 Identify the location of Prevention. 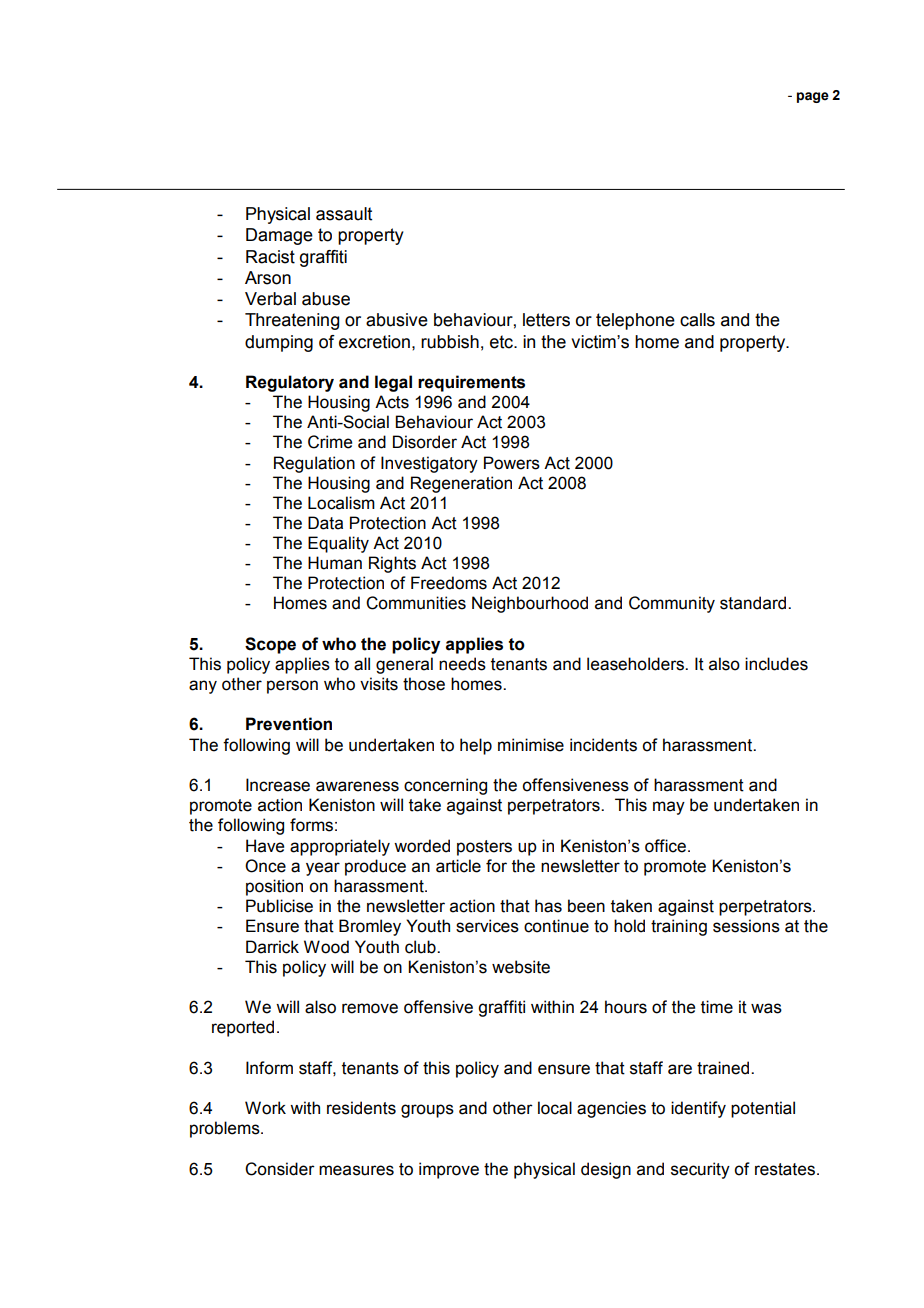
(289, 724).
